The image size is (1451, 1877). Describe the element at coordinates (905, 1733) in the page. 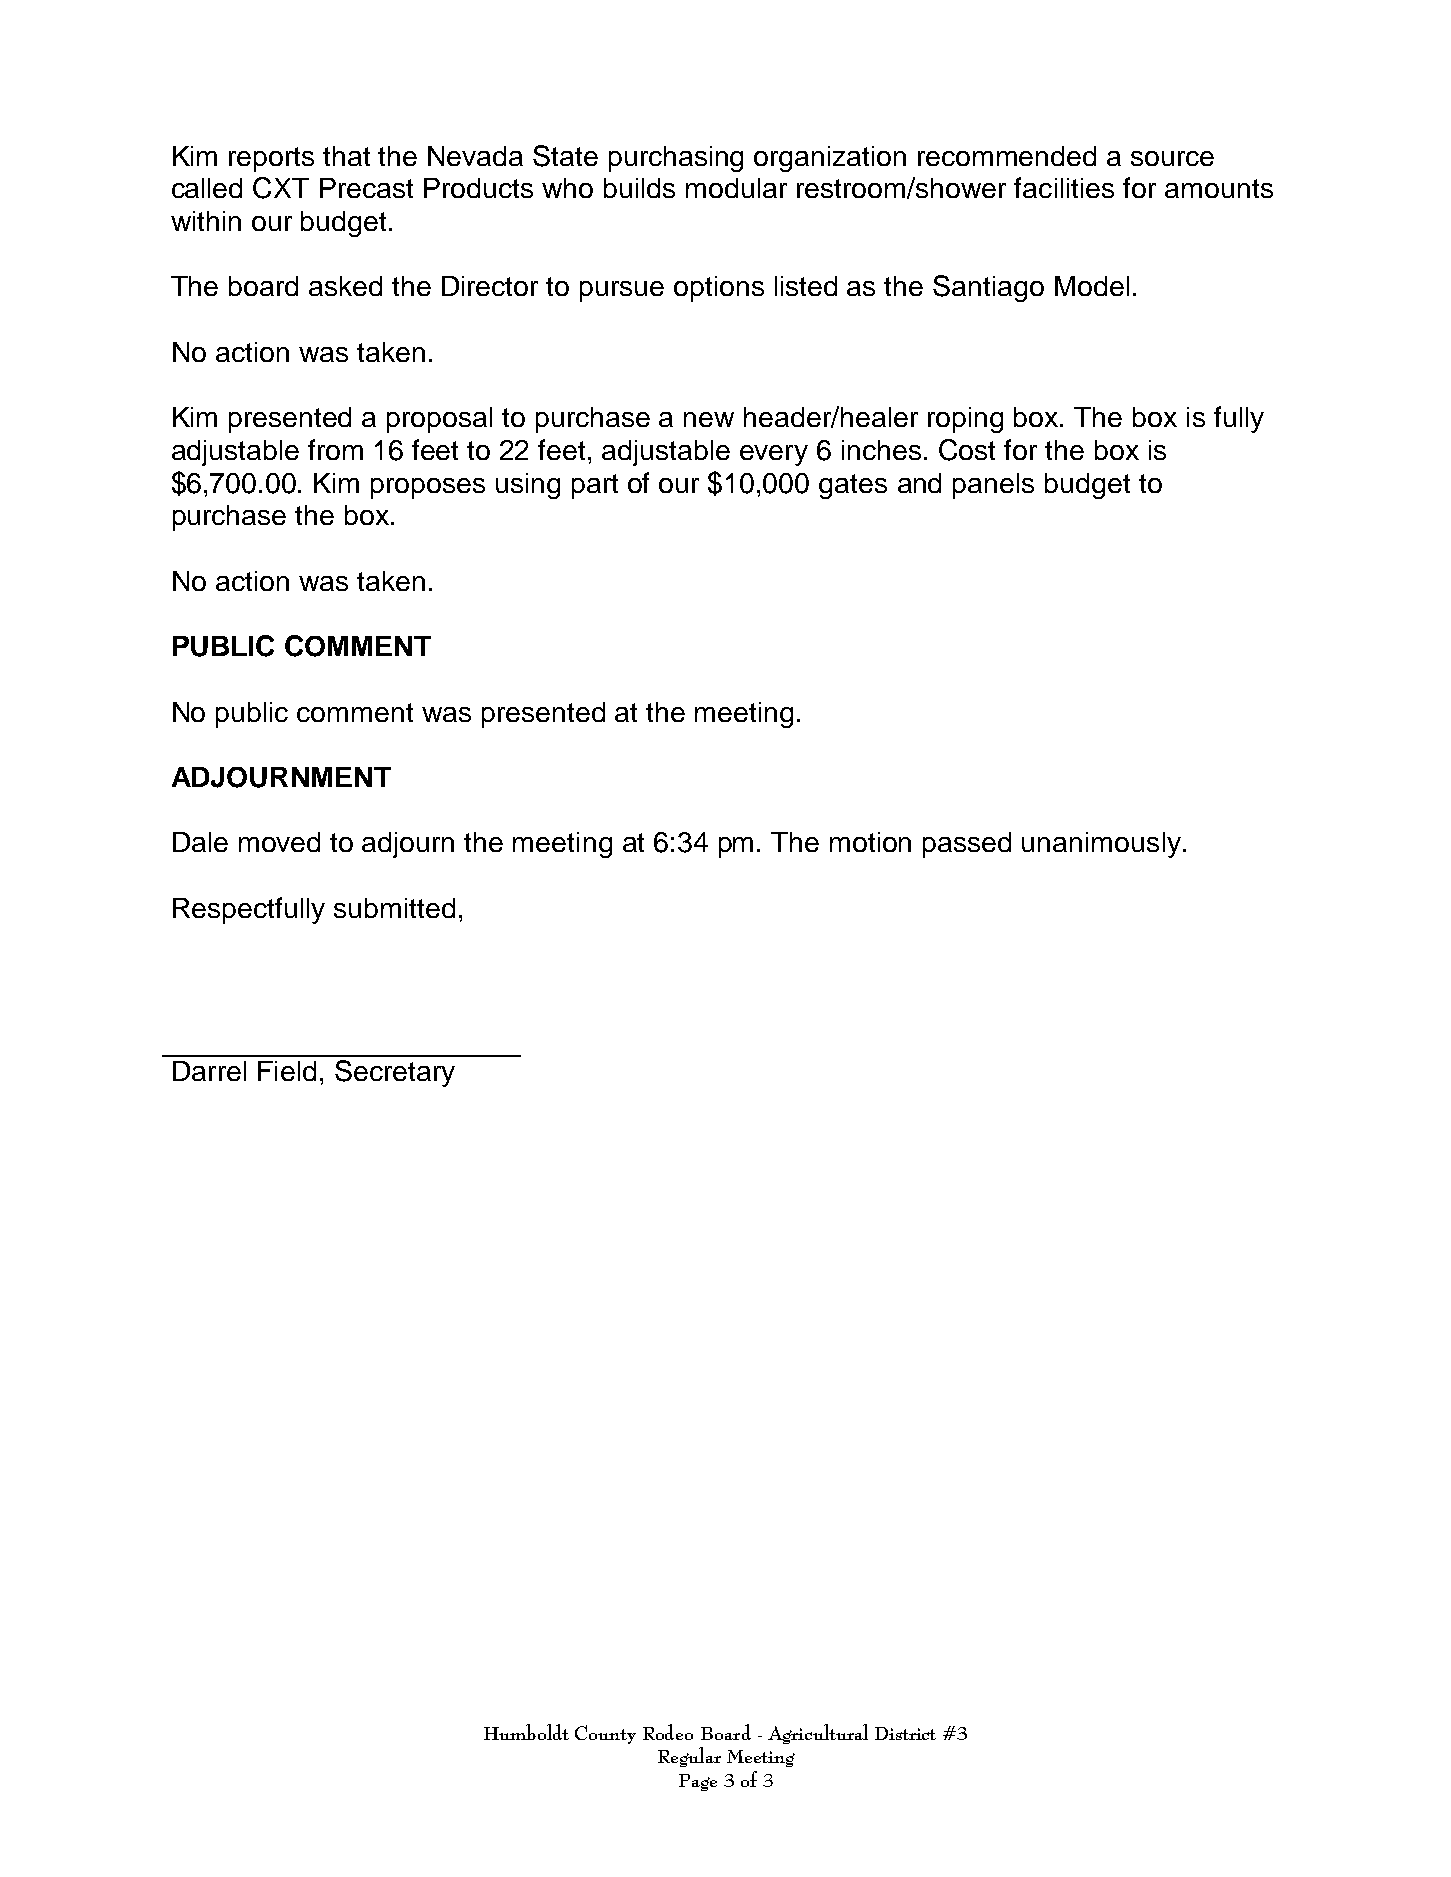

I see `District` at that location.
